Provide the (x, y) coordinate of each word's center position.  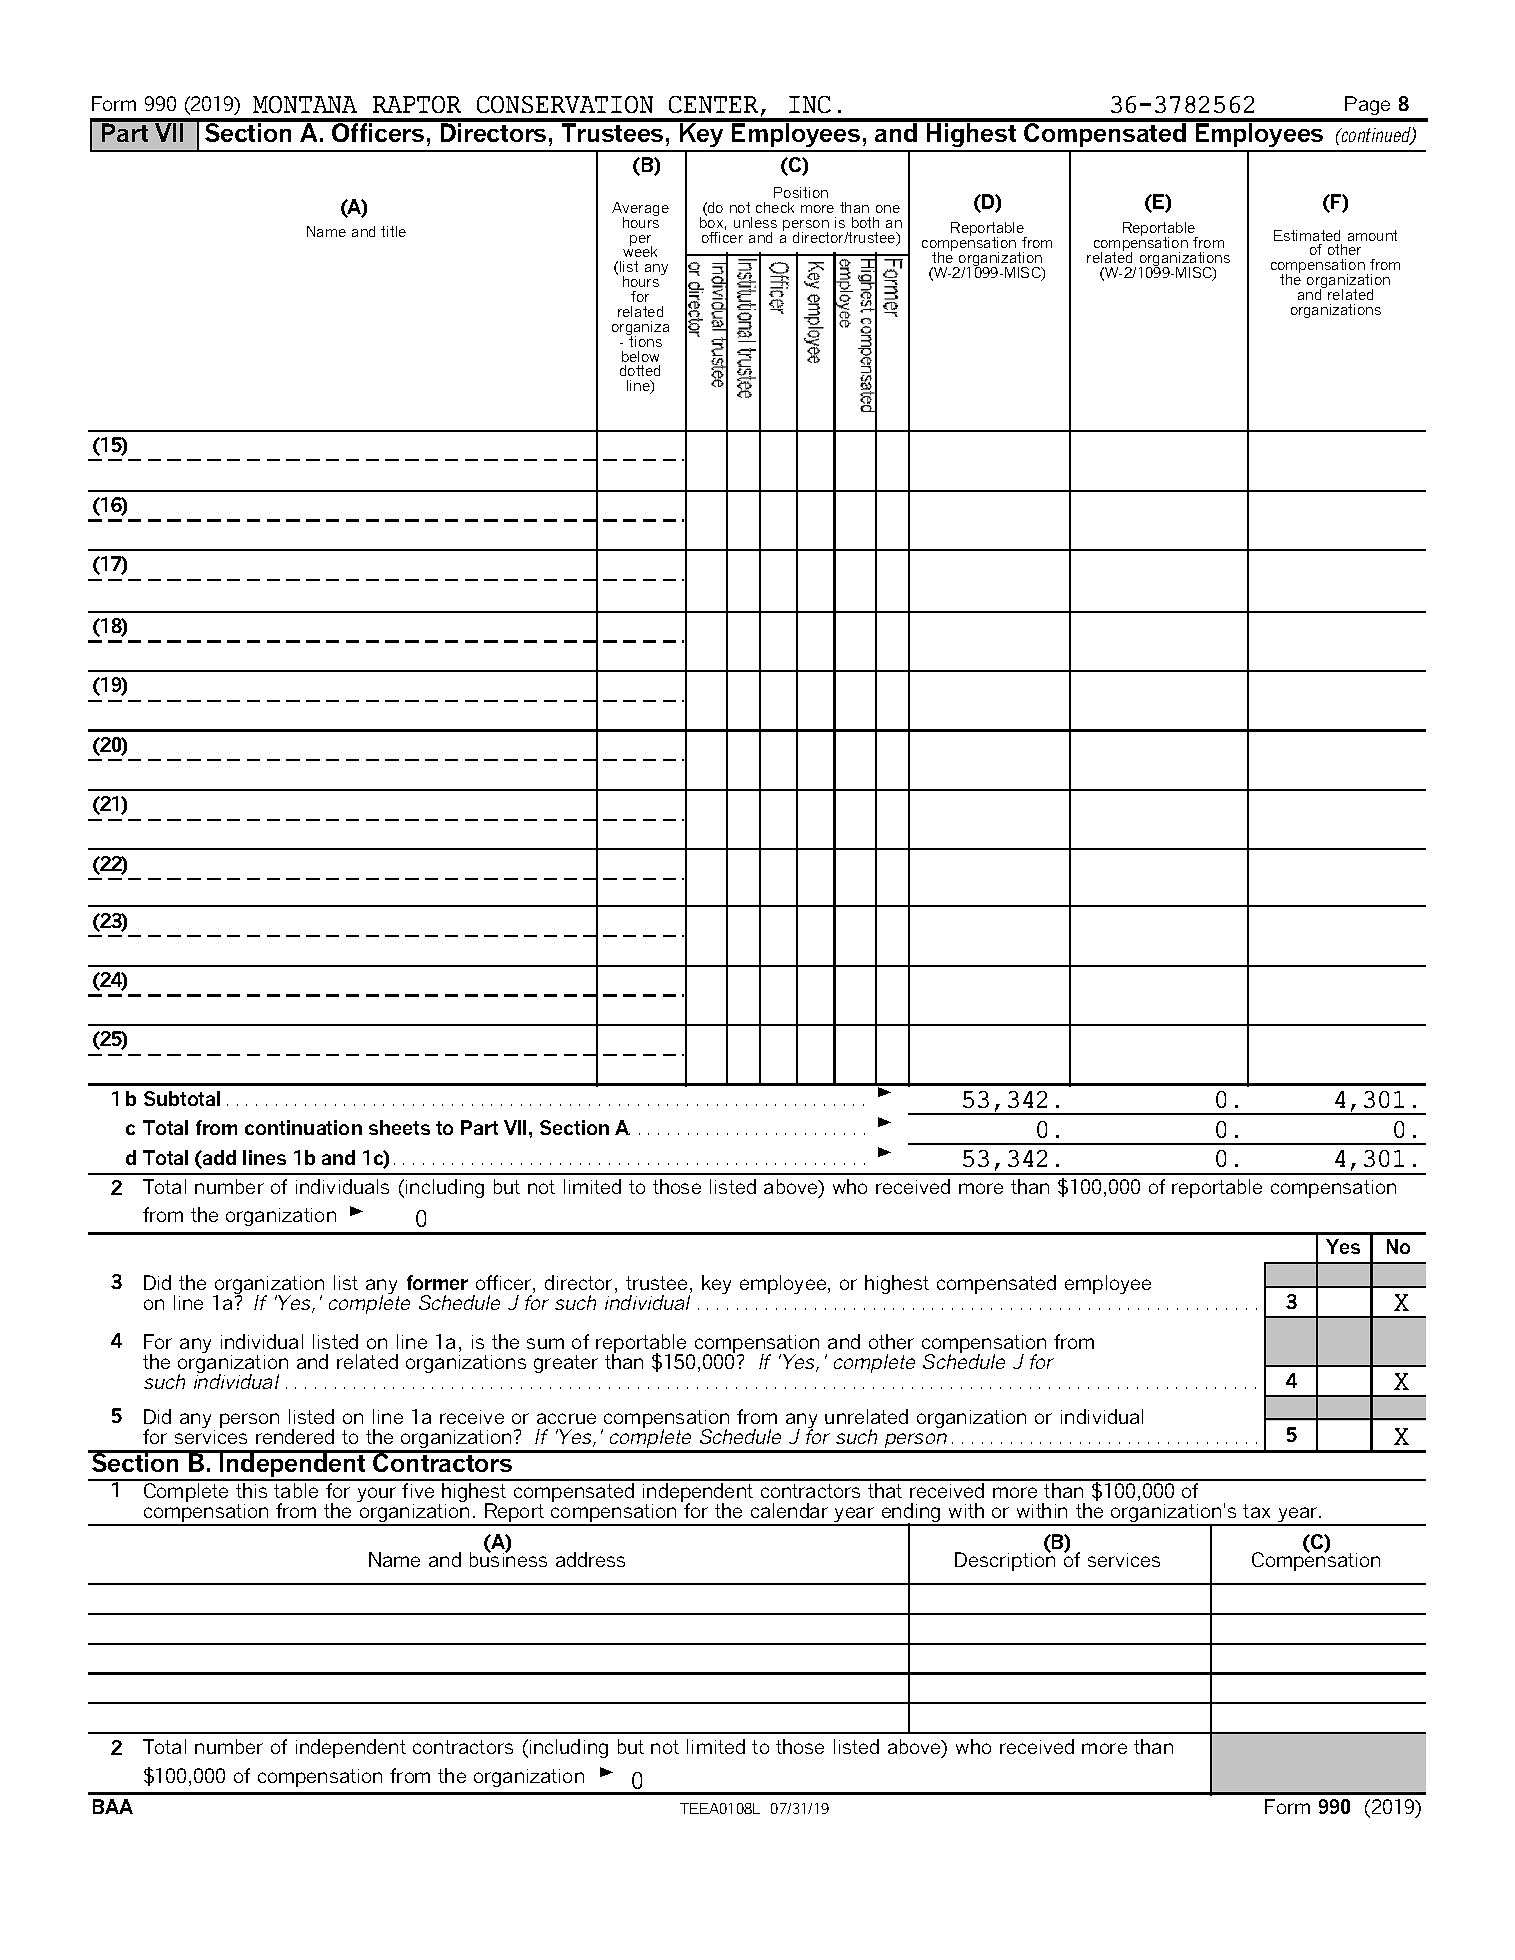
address (590, 1559)
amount (1372, 235)
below (640, 356)
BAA (113, 1806)
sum (545, 1343)
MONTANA (305, 104)
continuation (303, 1127)
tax (1256, 1511)
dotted (640, 370)
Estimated (1307, 235)
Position (801, 192)
